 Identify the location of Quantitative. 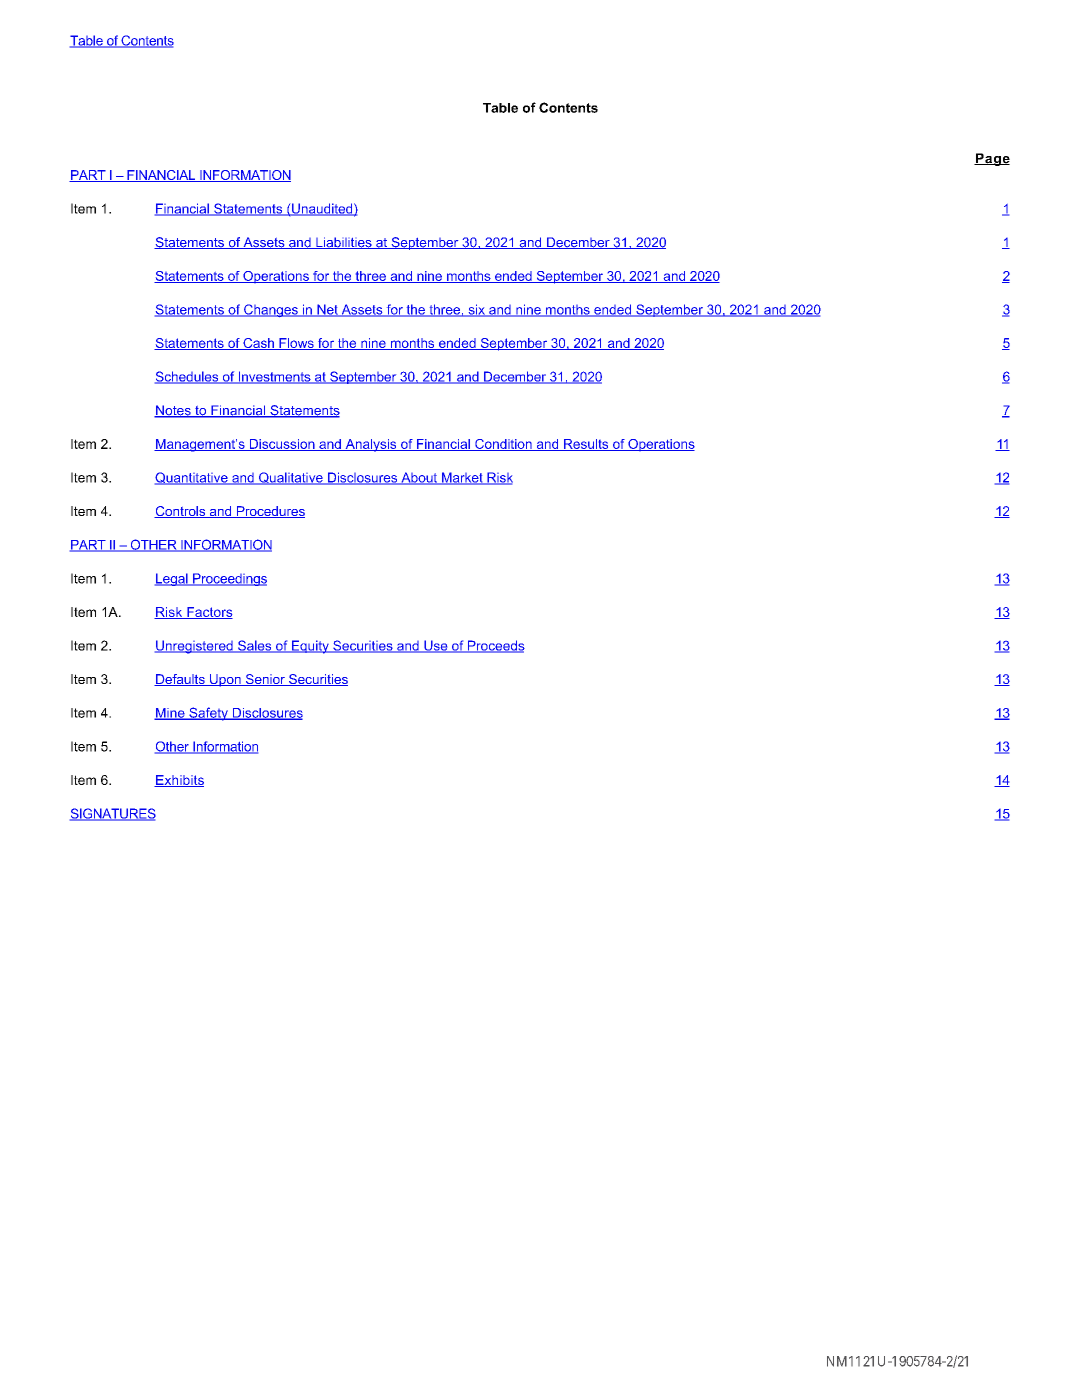
(192, 478).
